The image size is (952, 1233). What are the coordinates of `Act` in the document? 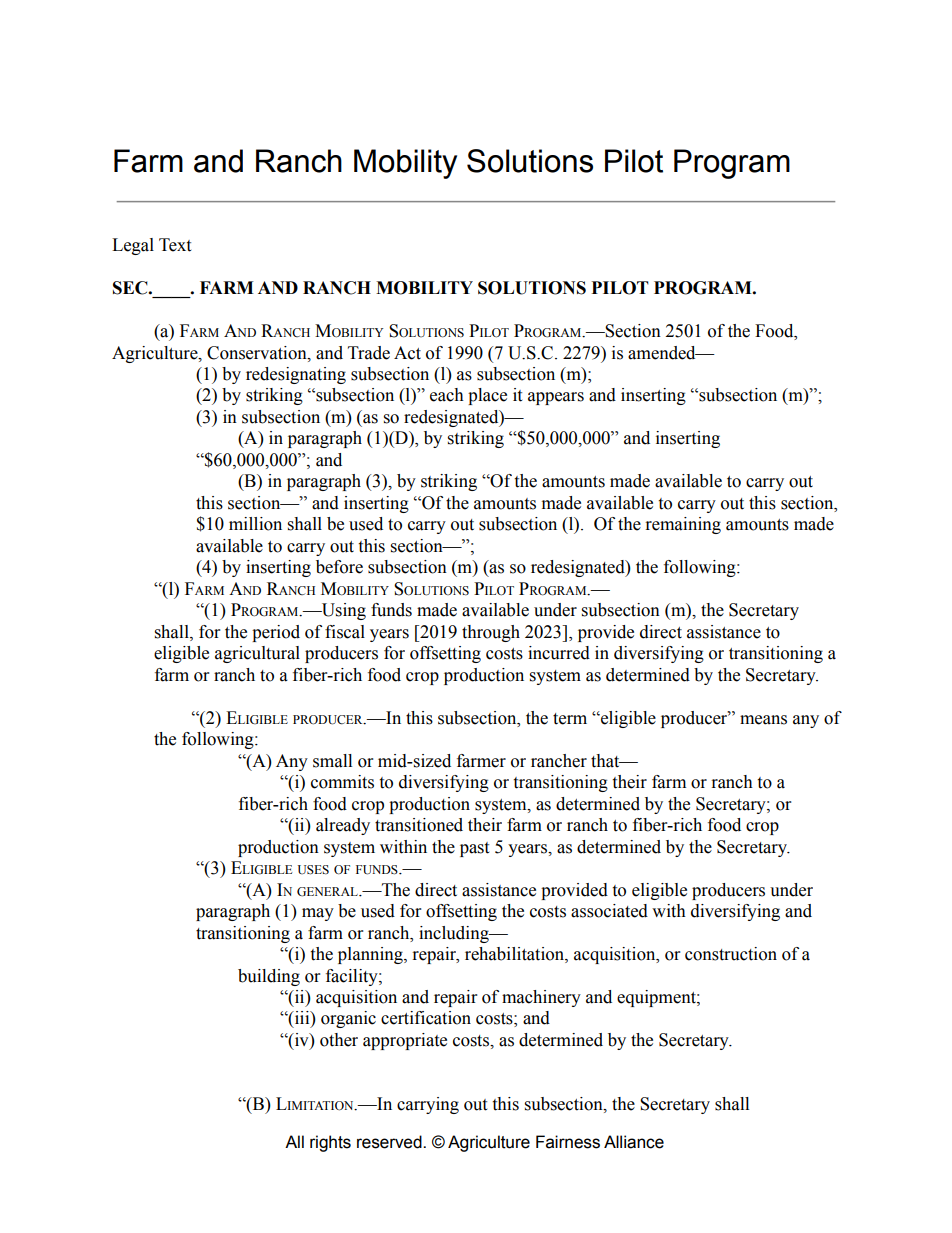 It's located at (407, 353).
